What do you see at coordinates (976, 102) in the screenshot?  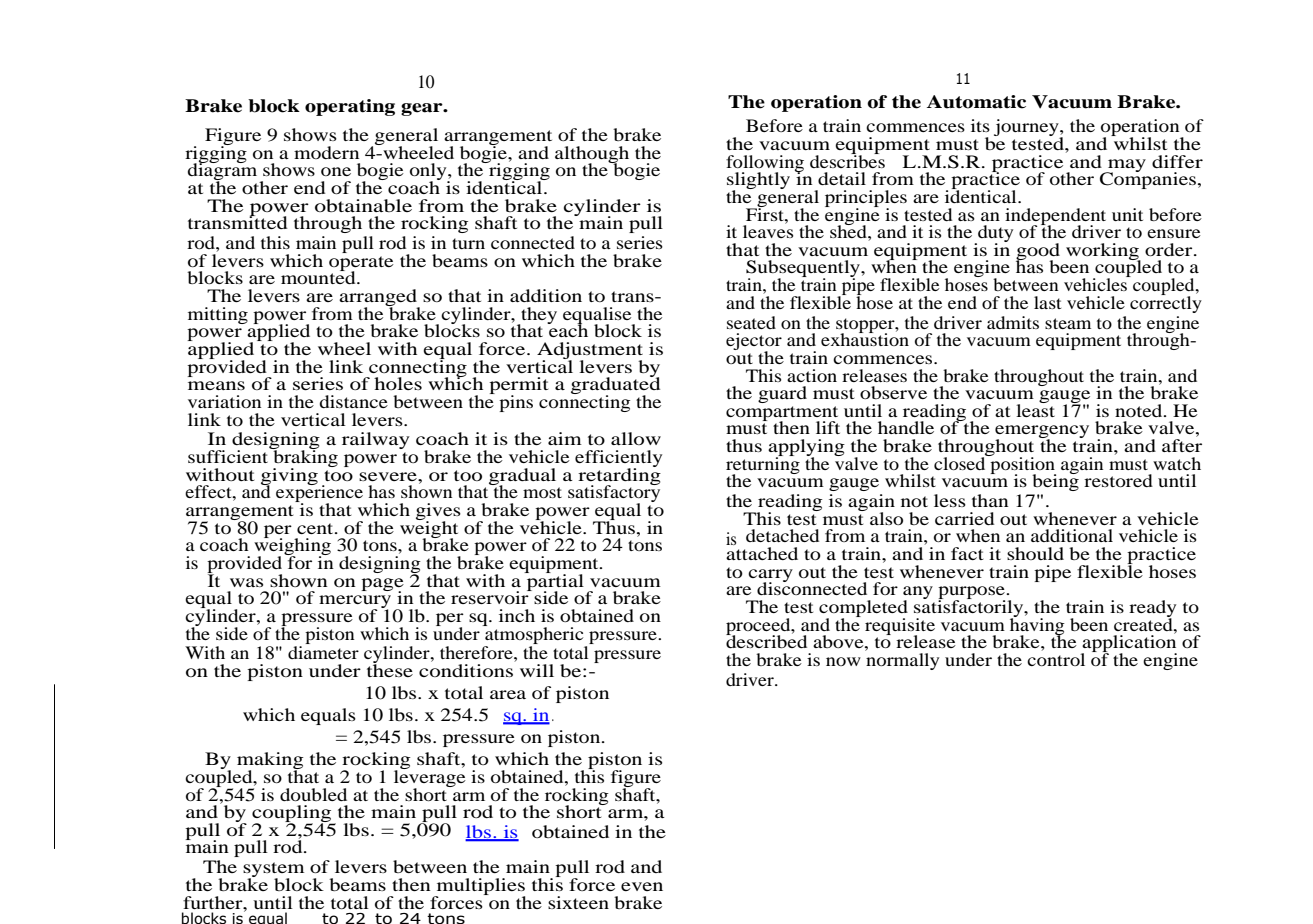 I see `Automatic` at bounding box center [976, 102].
